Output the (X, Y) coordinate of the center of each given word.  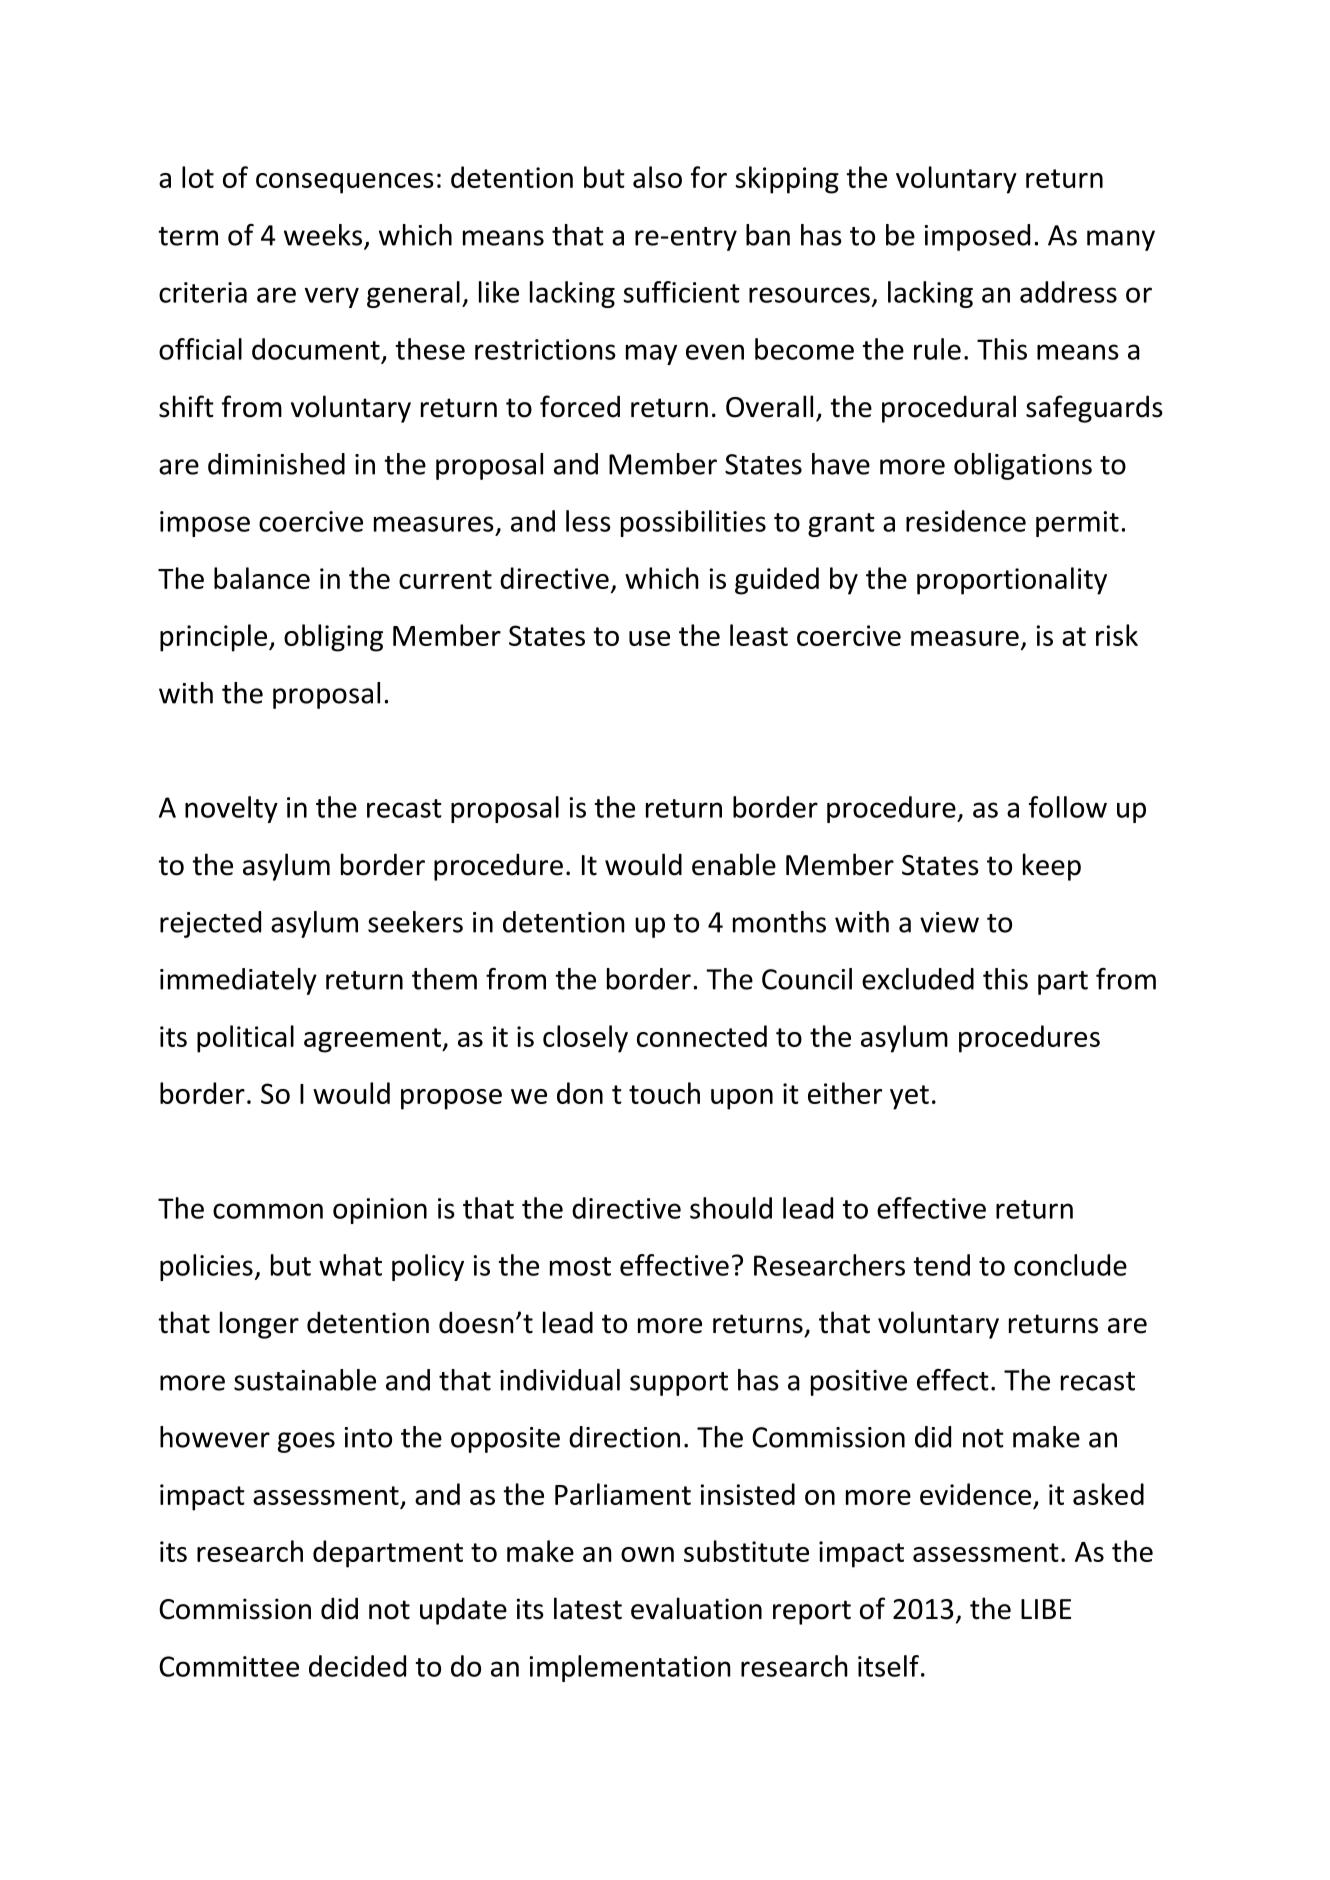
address (1068, 292)
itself (888, 1666)
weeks (323, 235)
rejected (210, 924)
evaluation (696, 1608)
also (657, 177)
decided (357, 1666)
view (949, 922)
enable (734, 864)
